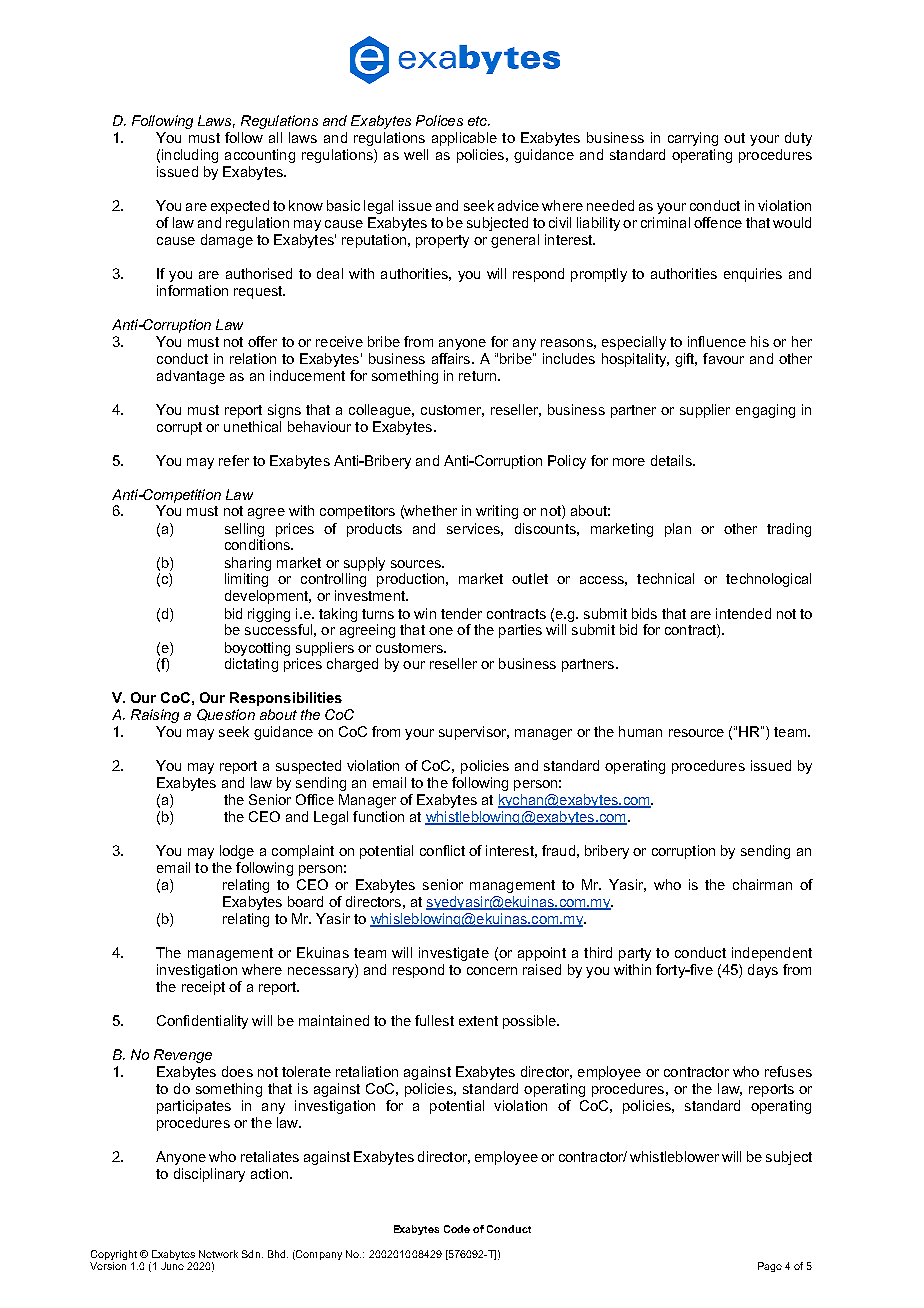 This page has width=924, height=1308. What do you see at coordinates (203, 988) in the page?
I see `receipt` at bounding box center [203, 988].
